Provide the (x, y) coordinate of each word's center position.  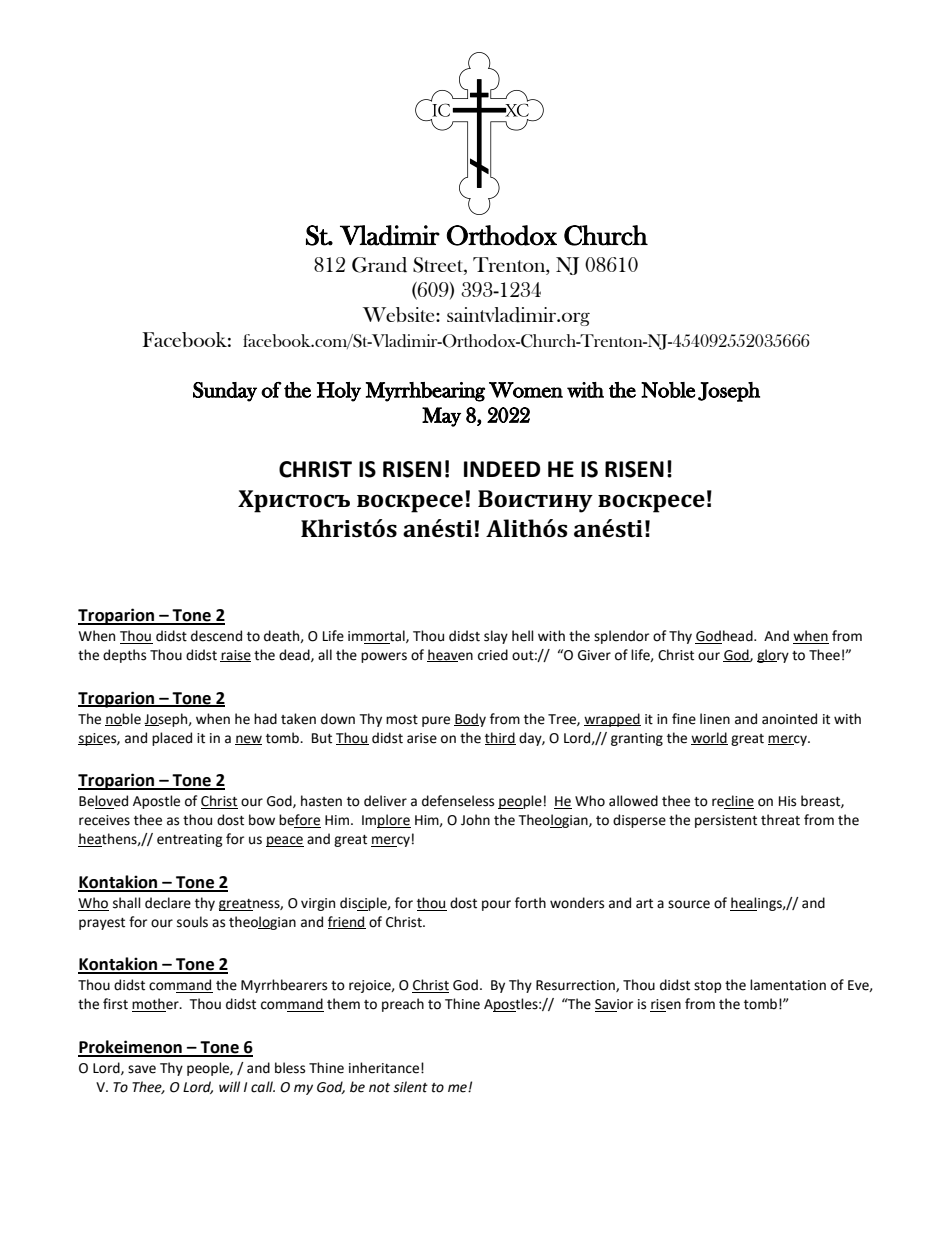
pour (496, 905)
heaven (450, 655)
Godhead (725, 637)
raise (235, 656)
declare (168, 903)
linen (715, 719)
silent (410, 1087)
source (689, 904)
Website (400, 314)
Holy (339, 392)
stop (708, 987)
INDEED (502, 469)
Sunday (225, 392)
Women (526, 390)
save (142, 1069)
